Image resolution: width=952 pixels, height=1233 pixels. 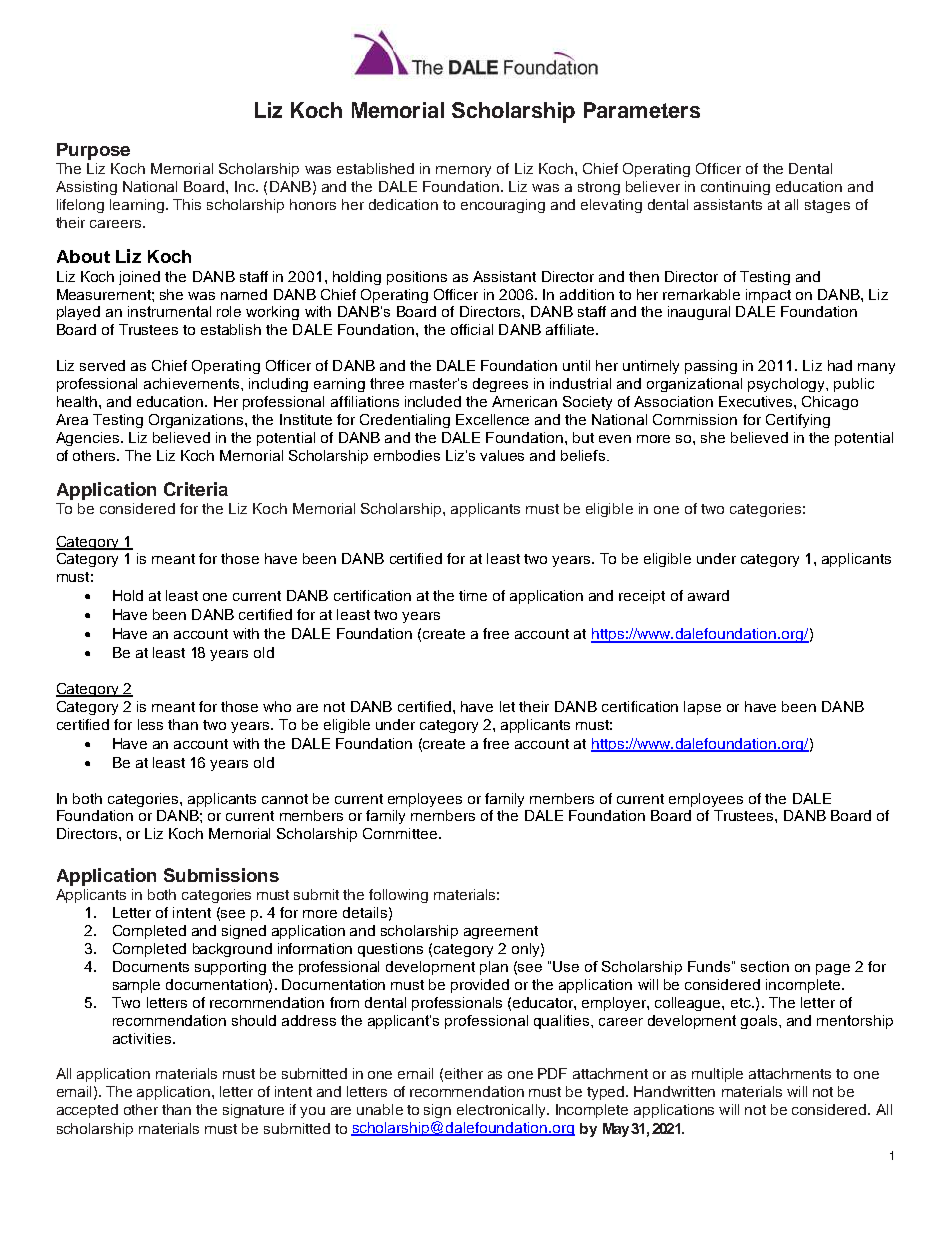 What do you see at coordinates (93, 151) in the screenshot?
I see `Purpose` at bounding box center [93, 151].
